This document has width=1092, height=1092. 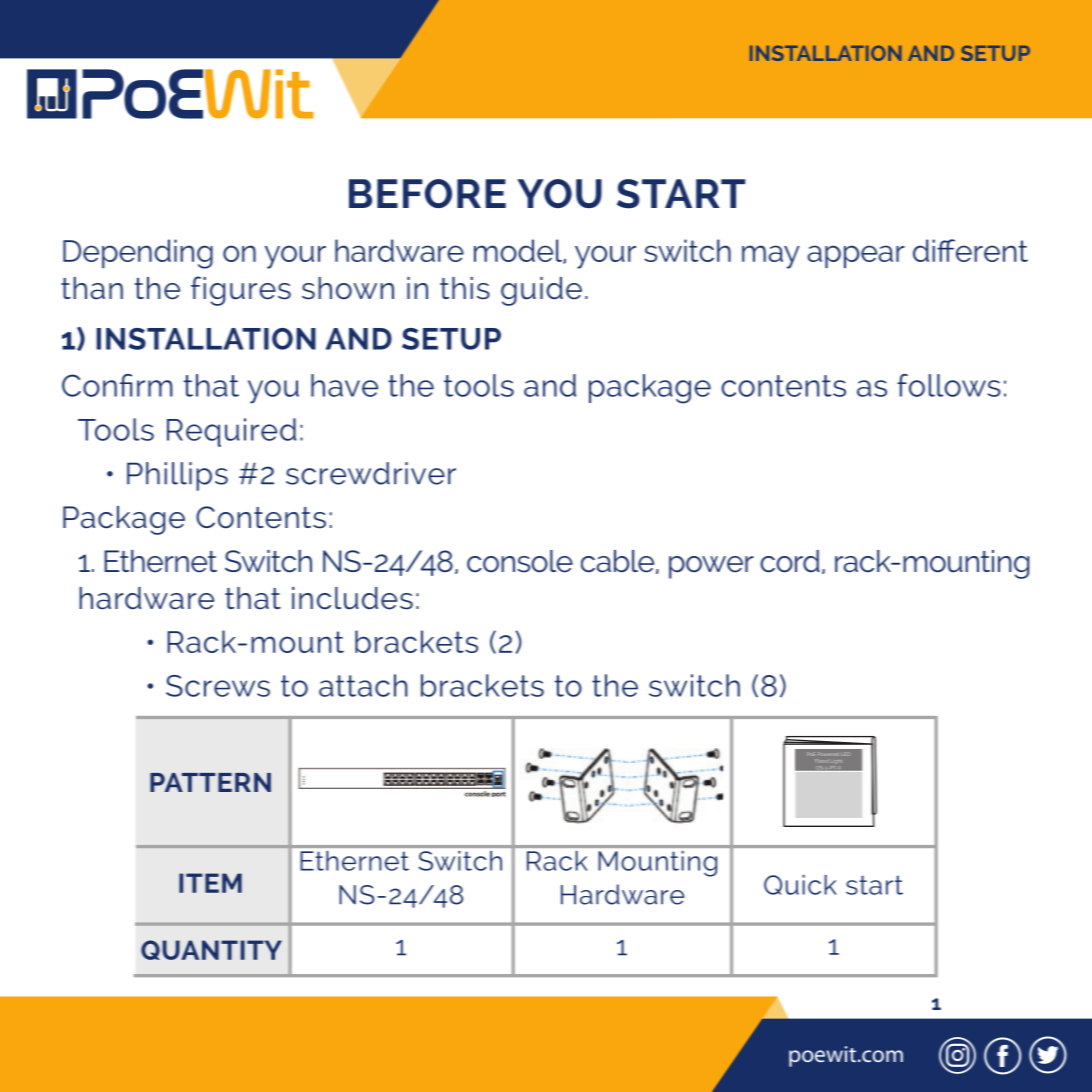 What do you see at coordinates (363, 685) in the document?
I see `attach` at bounding box center [363, 685].
